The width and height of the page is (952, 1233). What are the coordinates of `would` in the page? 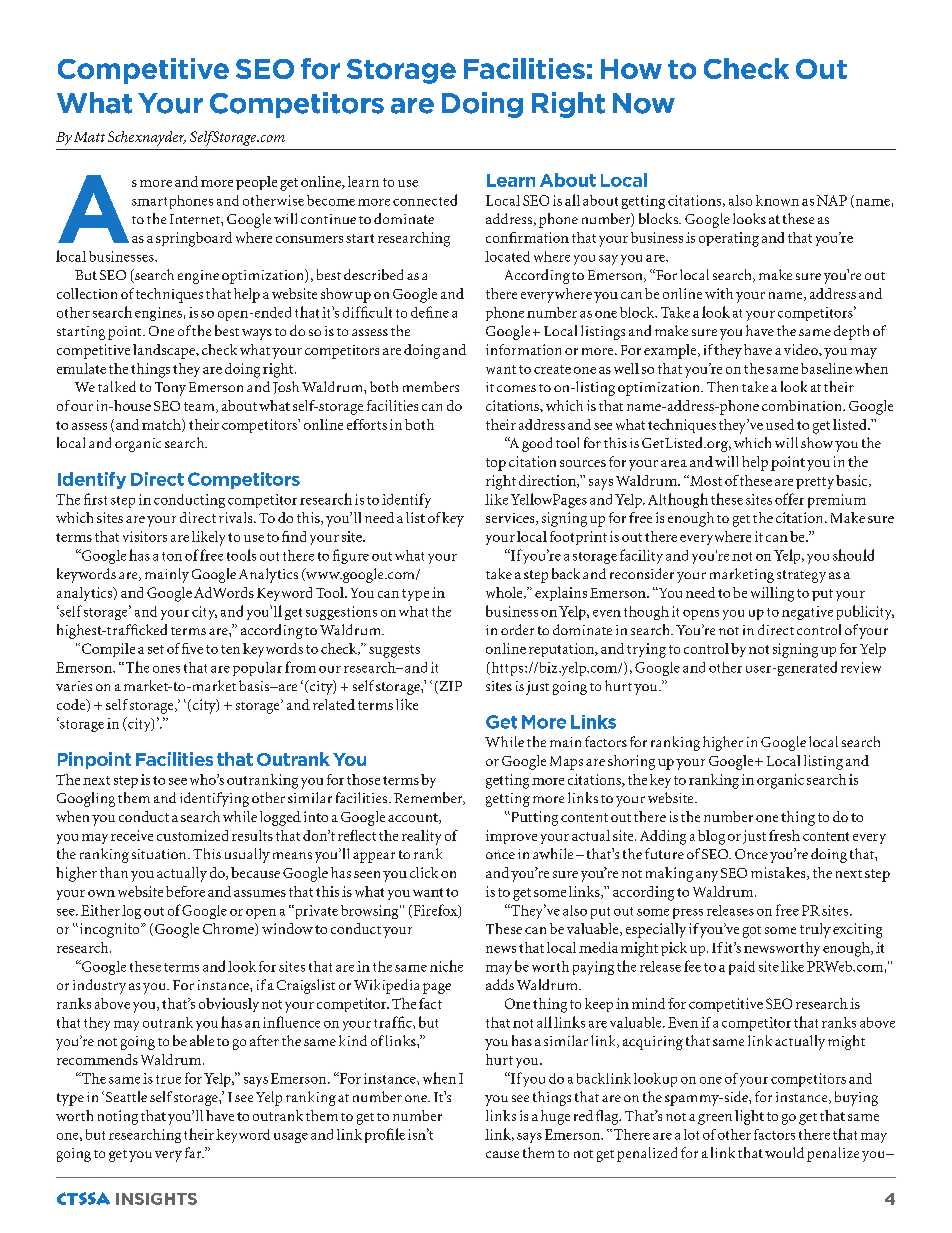 It's located at (784, 1152).
